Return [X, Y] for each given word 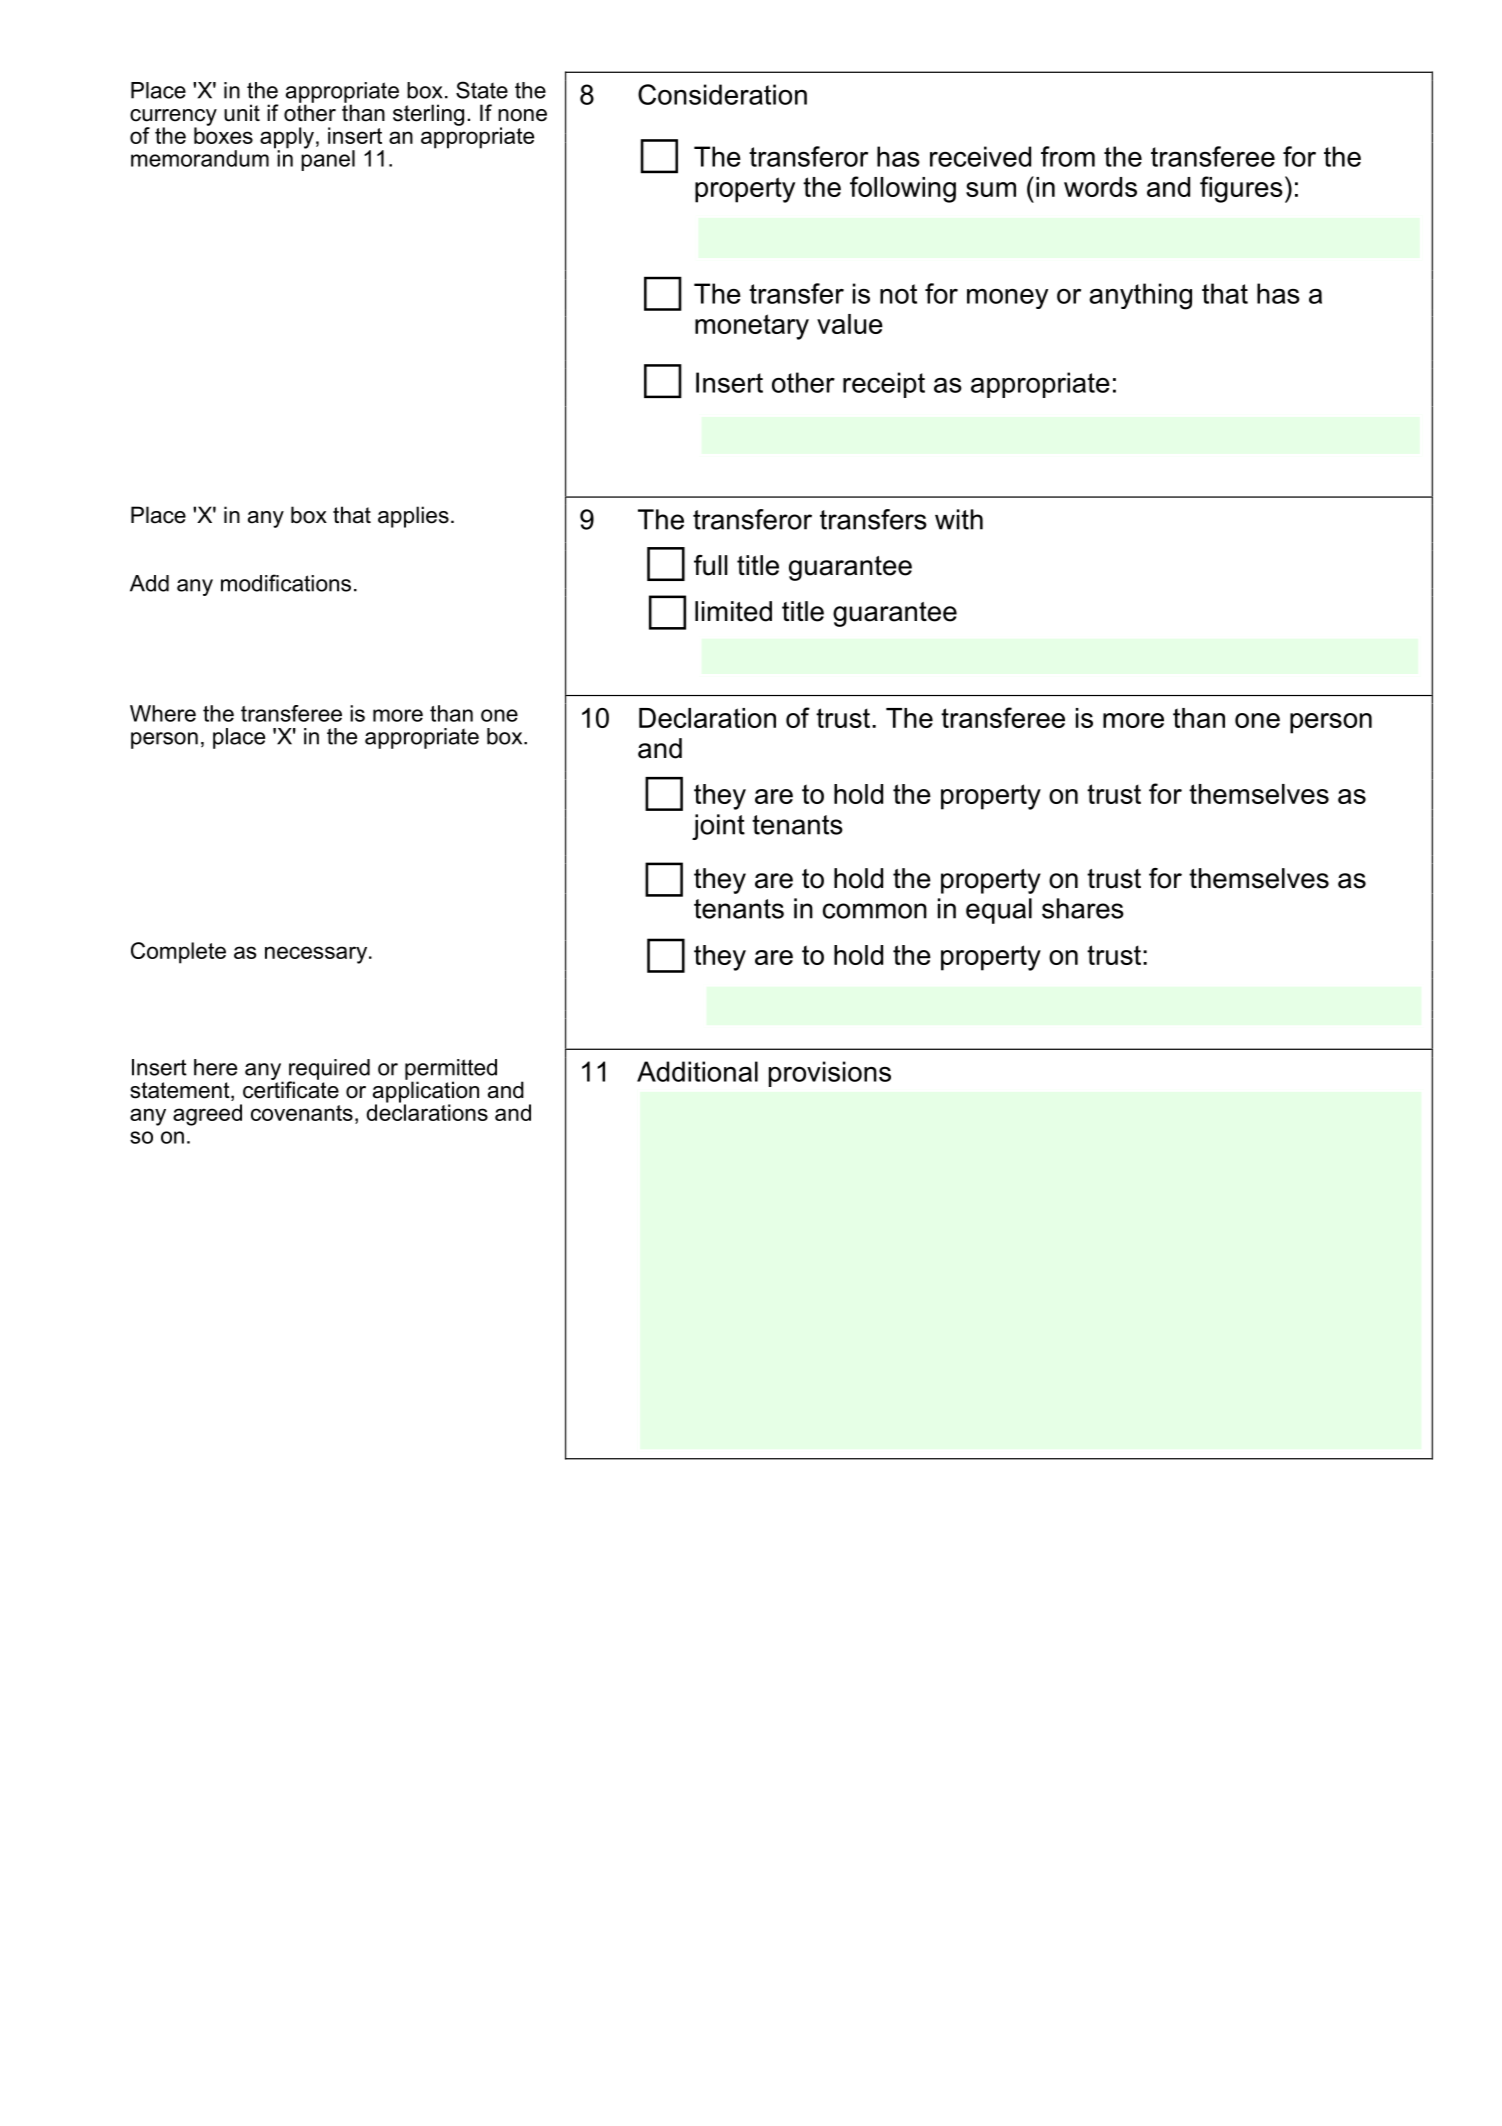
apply [287, 139]
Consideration [722, 94]
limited [733, 611]
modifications [286, 583]
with [959, 519]
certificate [291, 1089]
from [1068, 156]
